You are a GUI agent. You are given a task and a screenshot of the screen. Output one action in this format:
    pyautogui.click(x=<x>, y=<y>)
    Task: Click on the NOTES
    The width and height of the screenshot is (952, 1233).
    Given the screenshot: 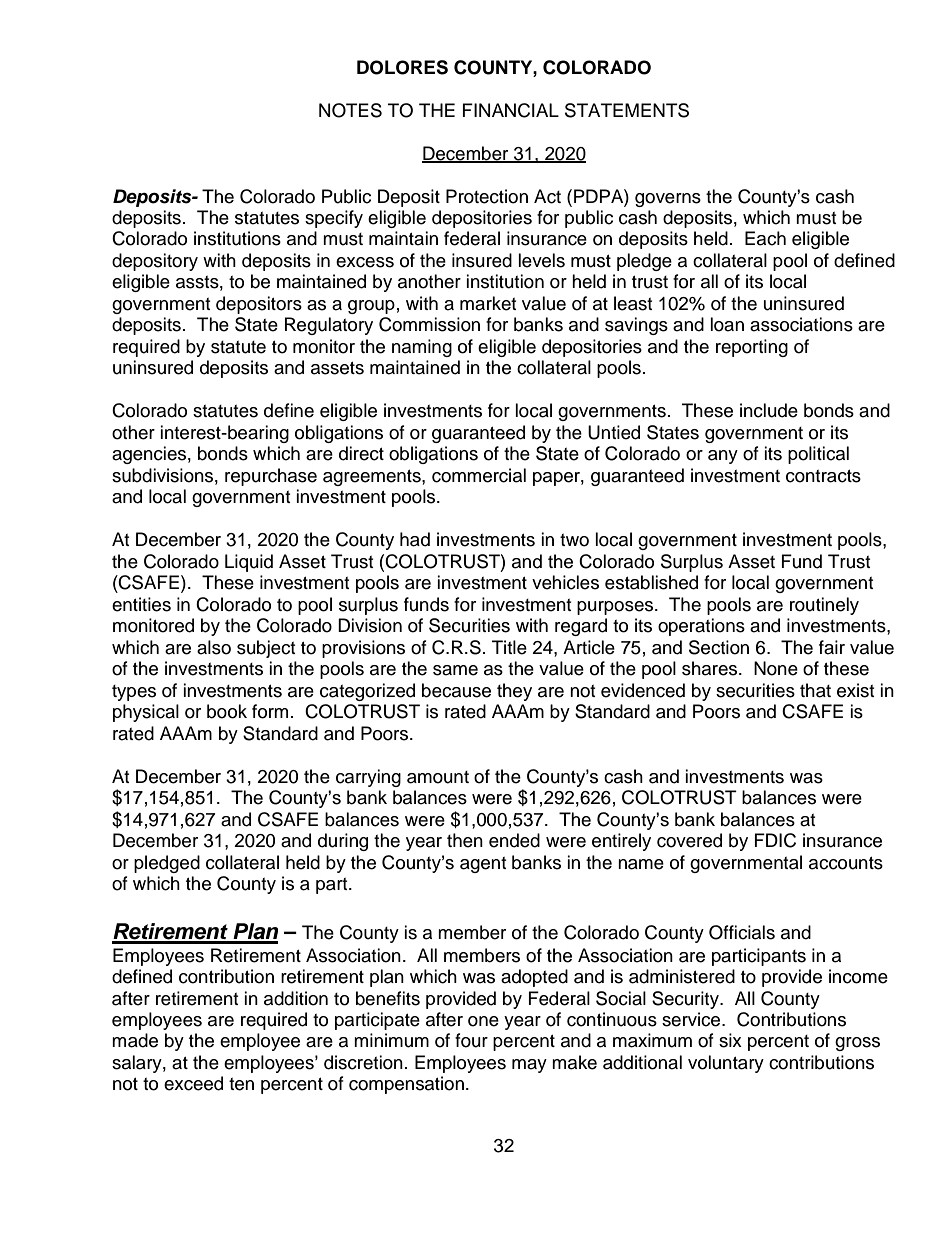 What is the action you would take?
    pyautogui.click(x=350, y=110)
